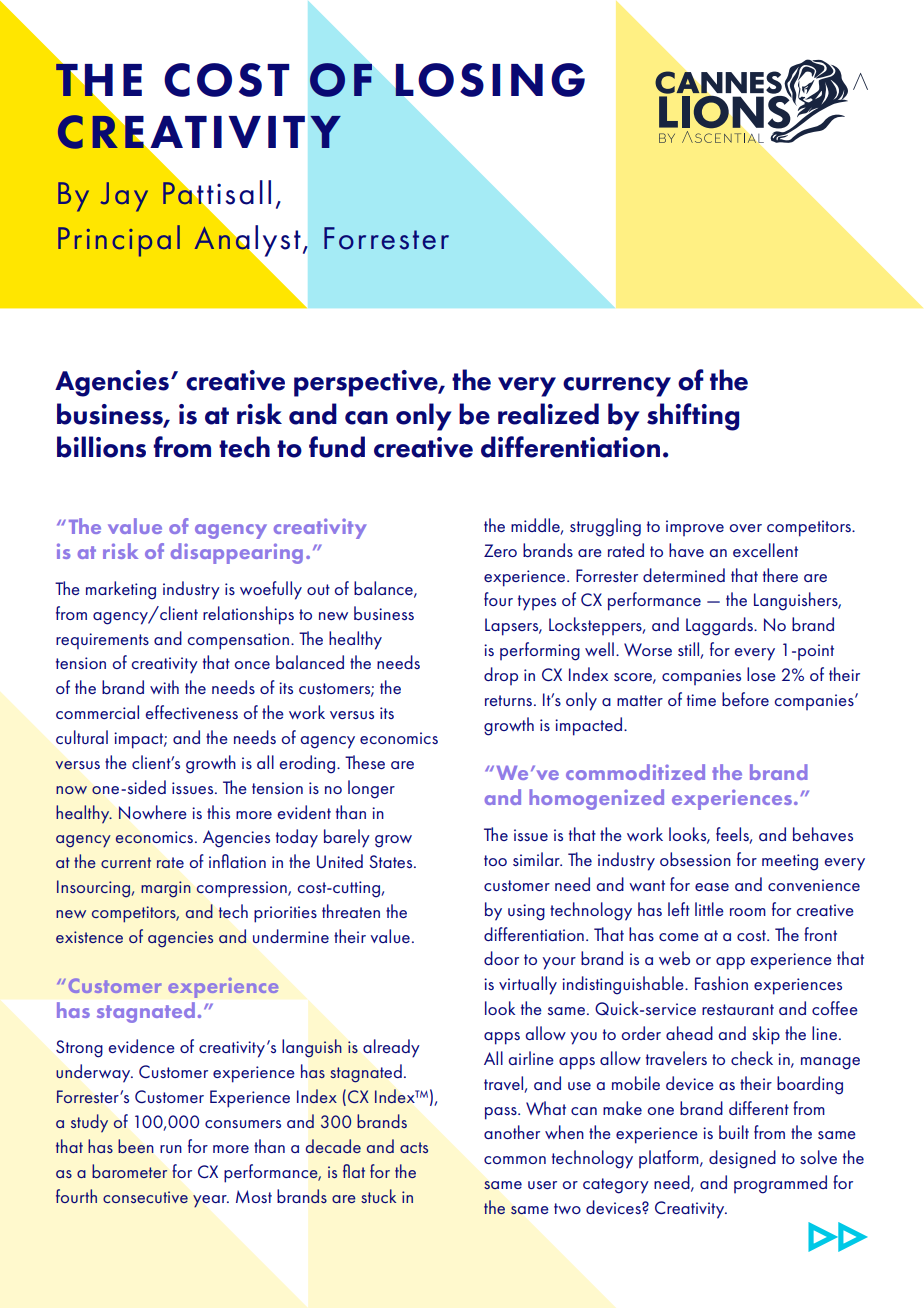  What do you see at coordinates (548, 414) in the image?
I see `realized` at bounding box center [548, 414].
